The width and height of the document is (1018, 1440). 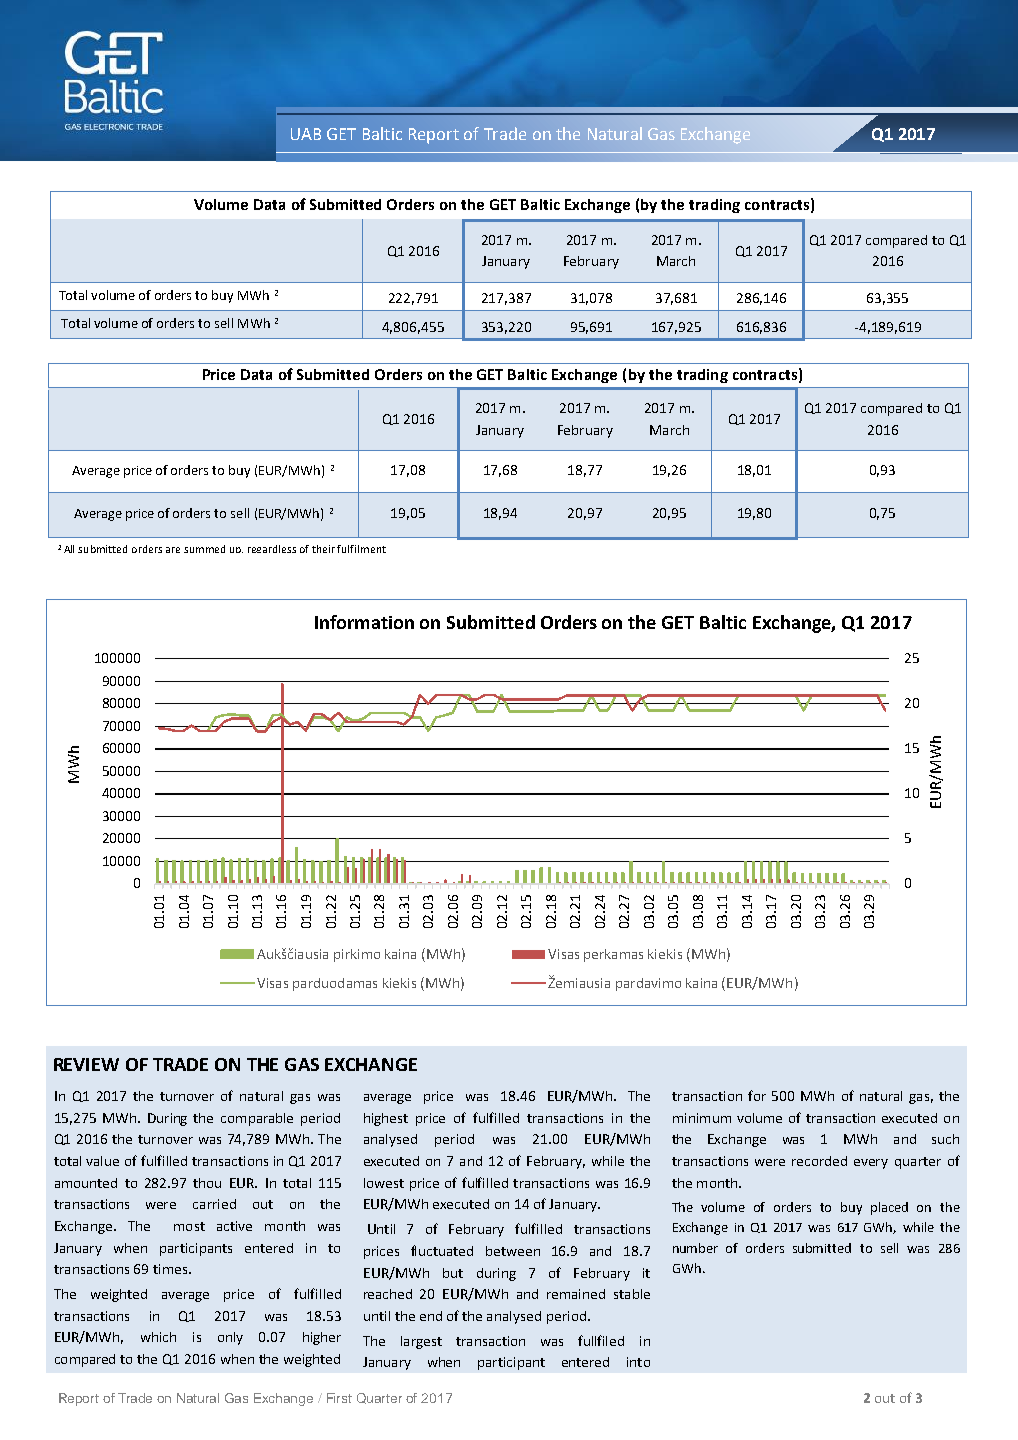 I want to click on their, so click(x=325, y=549).
